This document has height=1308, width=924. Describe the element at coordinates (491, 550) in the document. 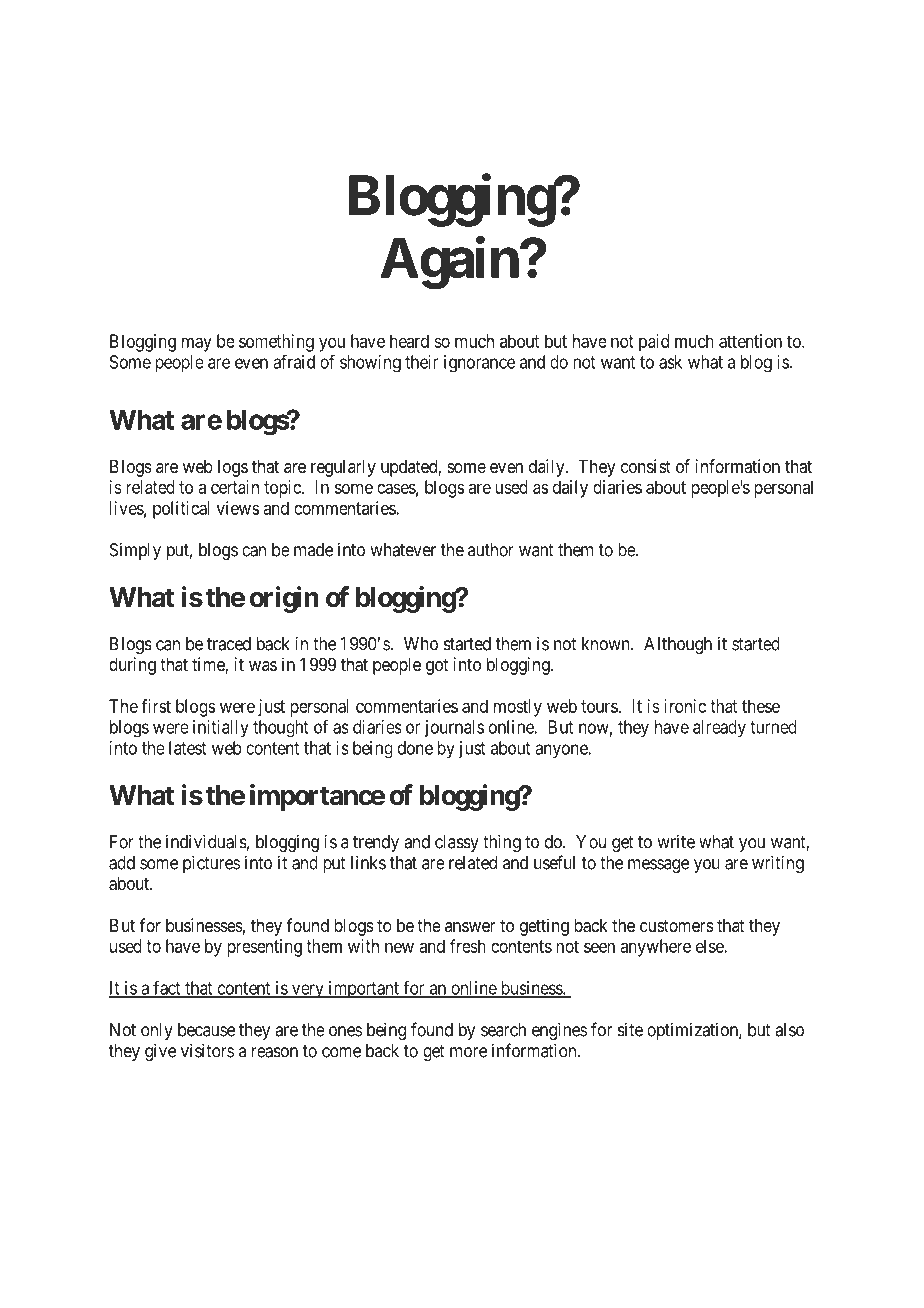

I see `author` at that location.
